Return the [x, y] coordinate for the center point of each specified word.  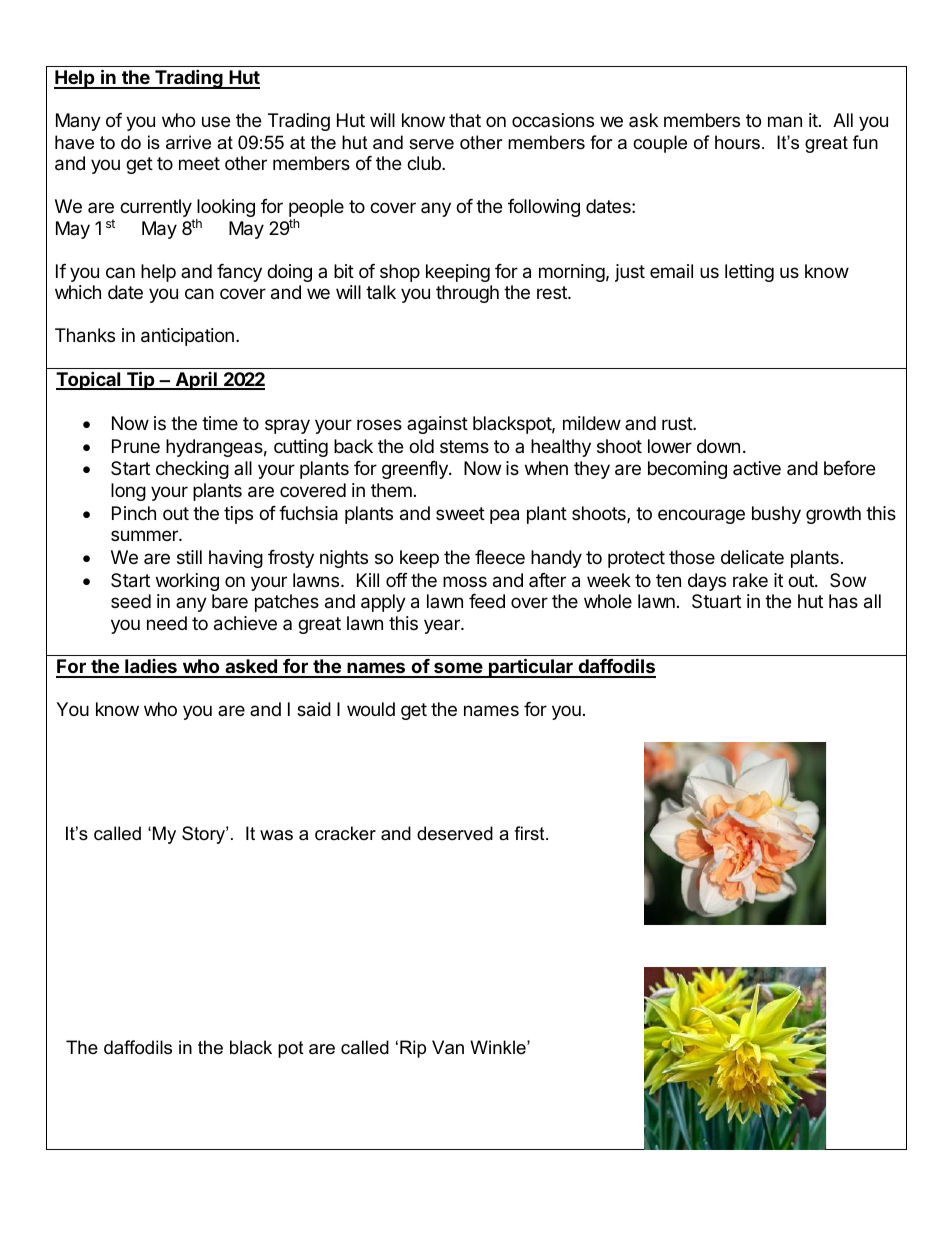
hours [737, 142]
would [371, 709]
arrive [188, 142]
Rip [413, 1049]
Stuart [716, 601]
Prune [136, 446]
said [314, 709]
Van [448, 1047]
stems [464, 446]
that [465, 120]
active [757, 468]
